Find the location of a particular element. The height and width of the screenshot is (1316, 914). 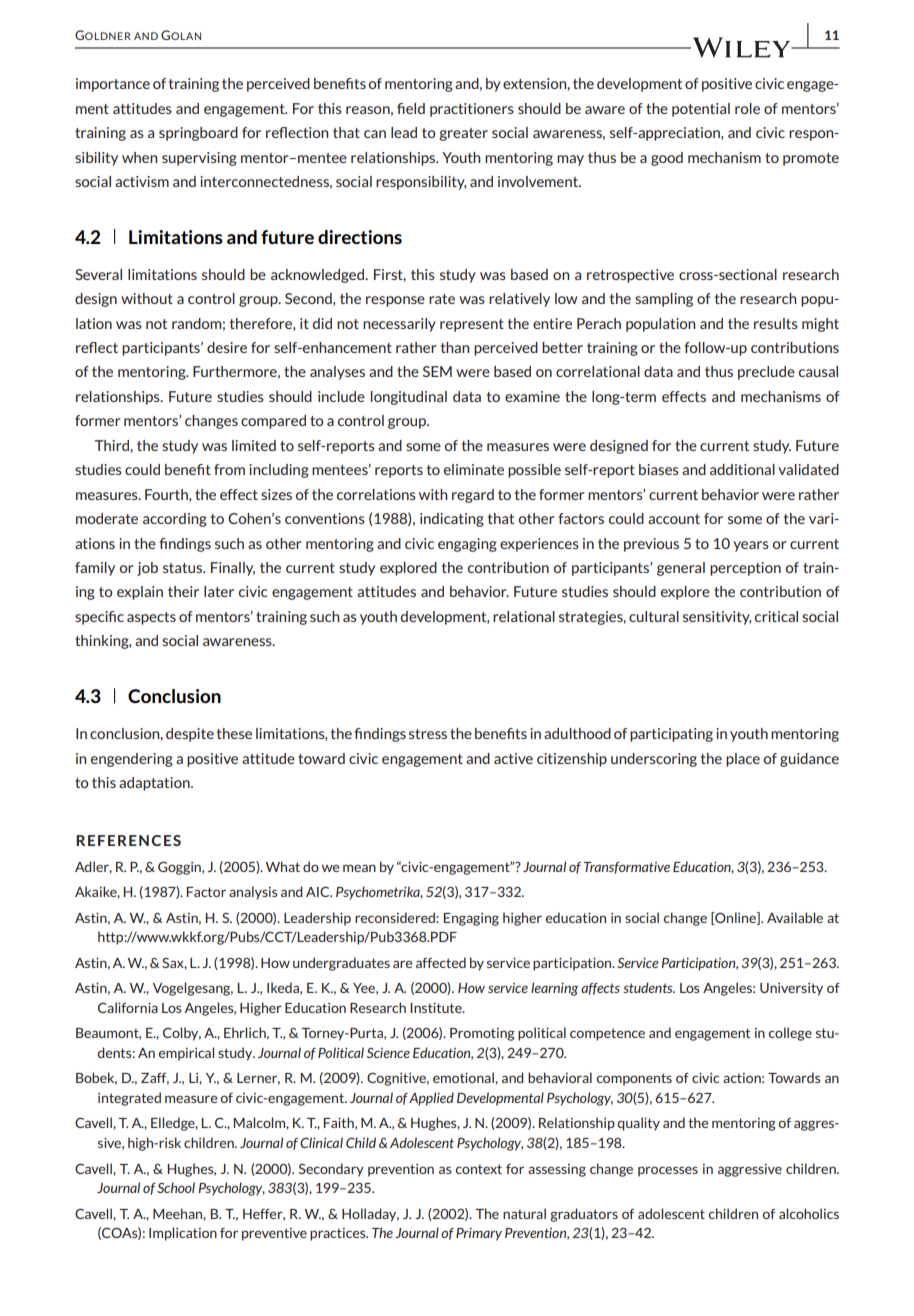

SEM is located at coordinates (437, 371).
